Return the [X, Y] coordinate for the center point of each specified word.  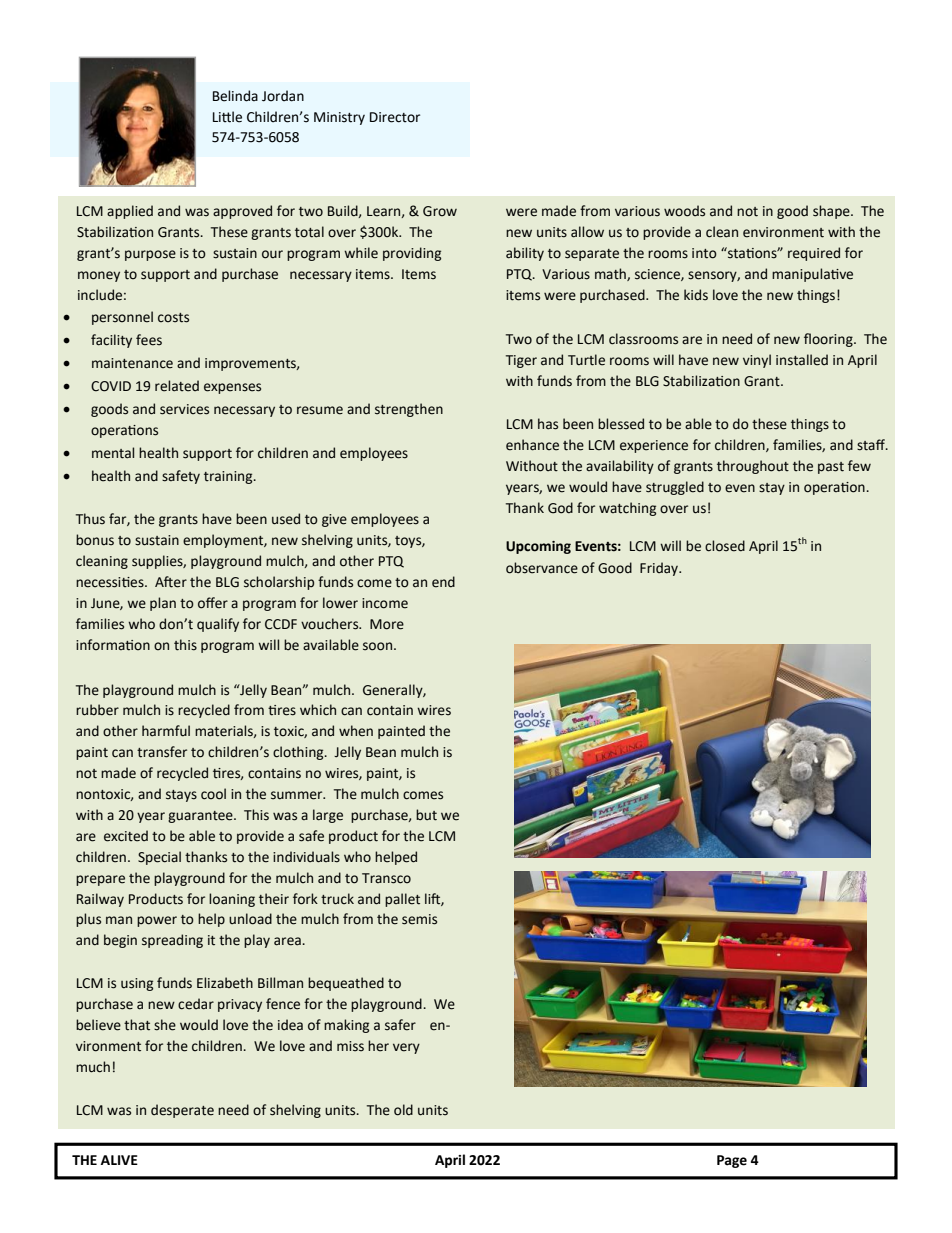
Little [227, 117]
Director [395, 117]
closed [725, 546]
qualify [218, 625]
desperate [182, 1111]
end [443, 582]
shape [832, 212]
